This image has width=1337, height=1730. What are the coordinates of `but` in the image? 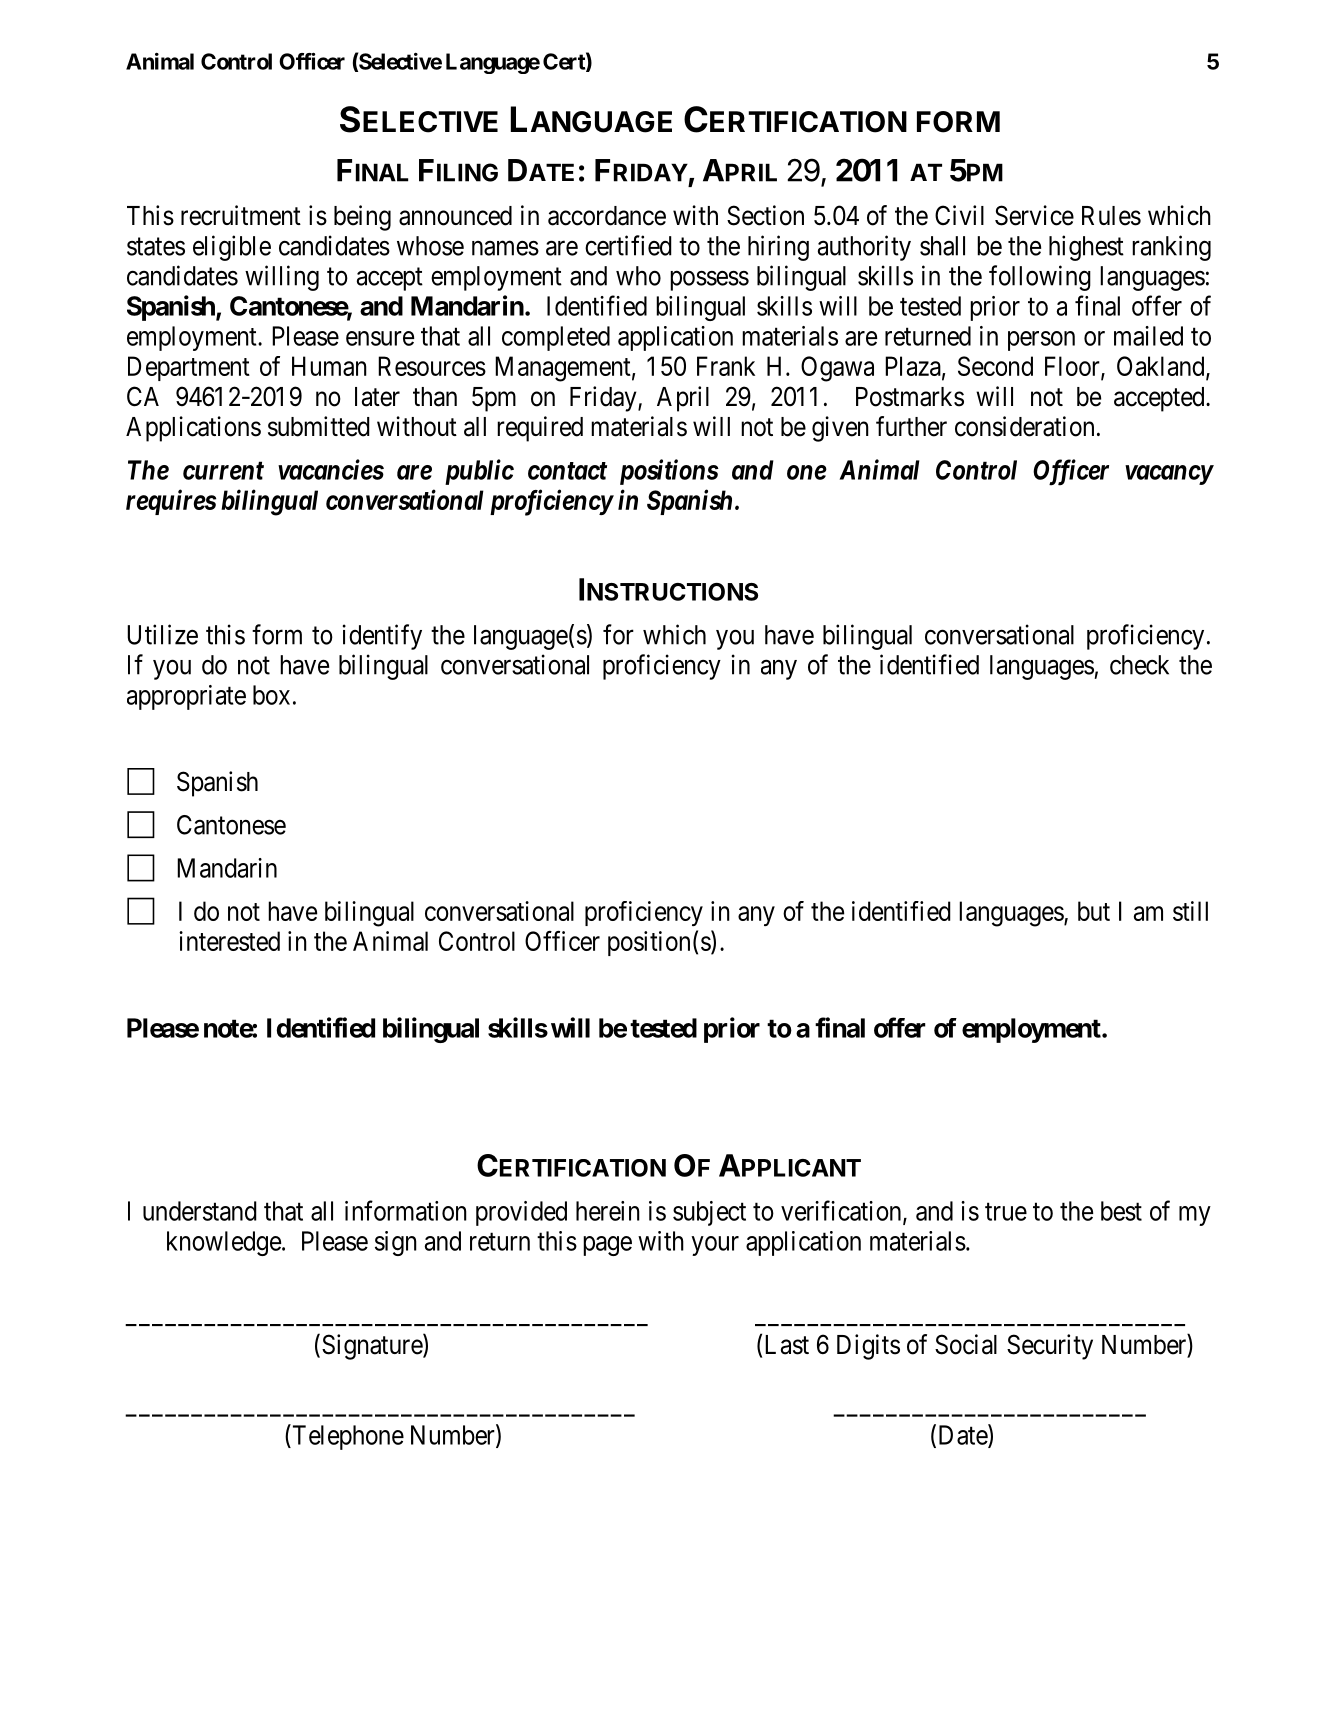 It's located at (1094, 911).
